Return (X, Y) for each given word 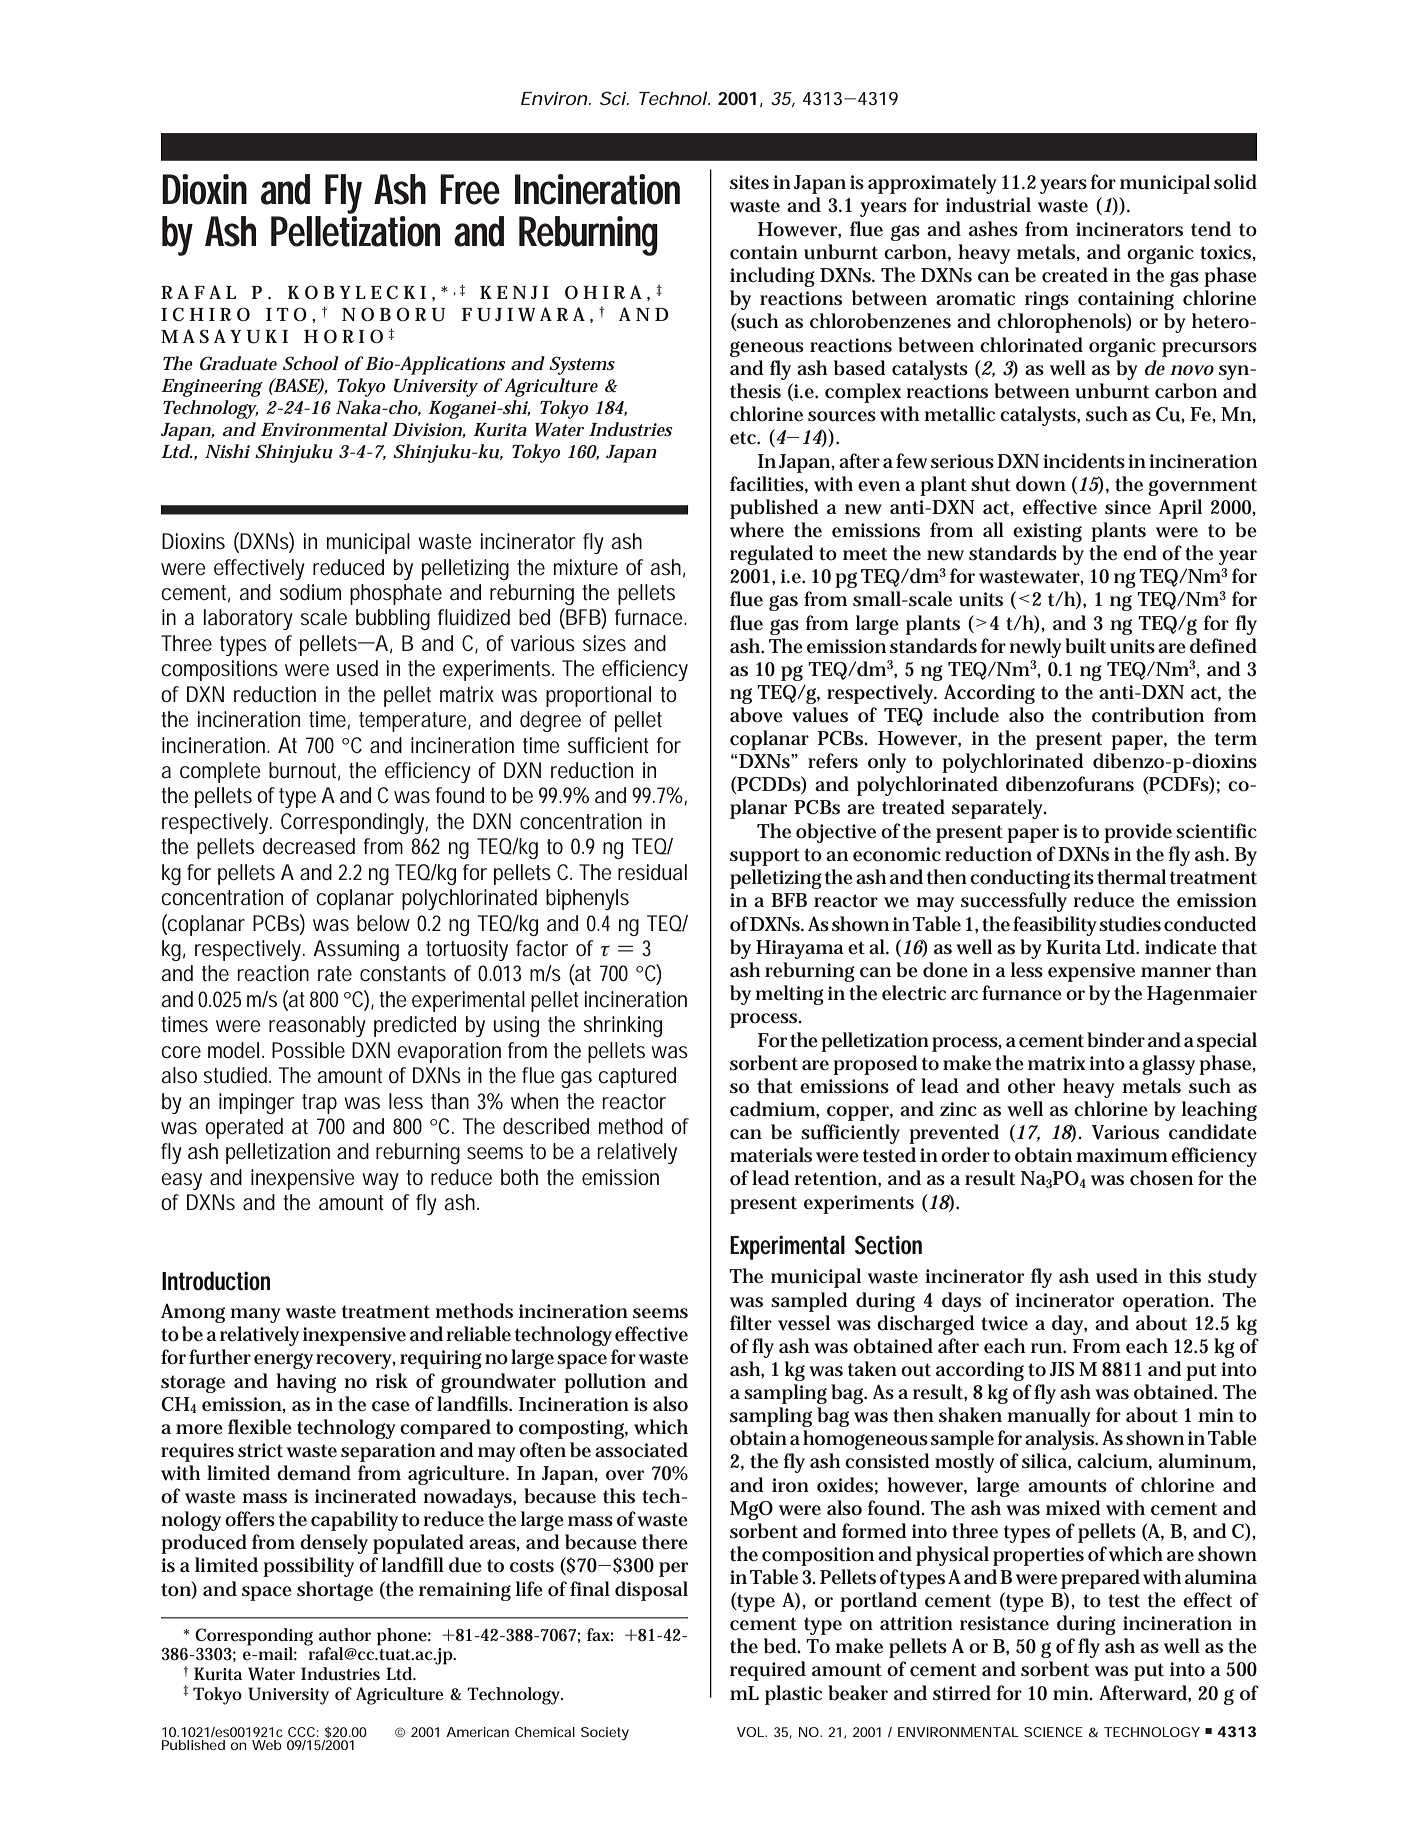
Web (267, 1745)
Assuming (356, 950)
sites (749, 182)
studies (1130, 924)
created (1075, 275)
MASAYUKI (224, 336)
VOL (751, 1732)
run (1046, 1348)
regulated (772, 555)
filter (751, 1323)
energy (283, 1361)
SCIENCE (1053, 1732)
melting (789, 995)
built (1085, 646)
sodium (310, 592)
